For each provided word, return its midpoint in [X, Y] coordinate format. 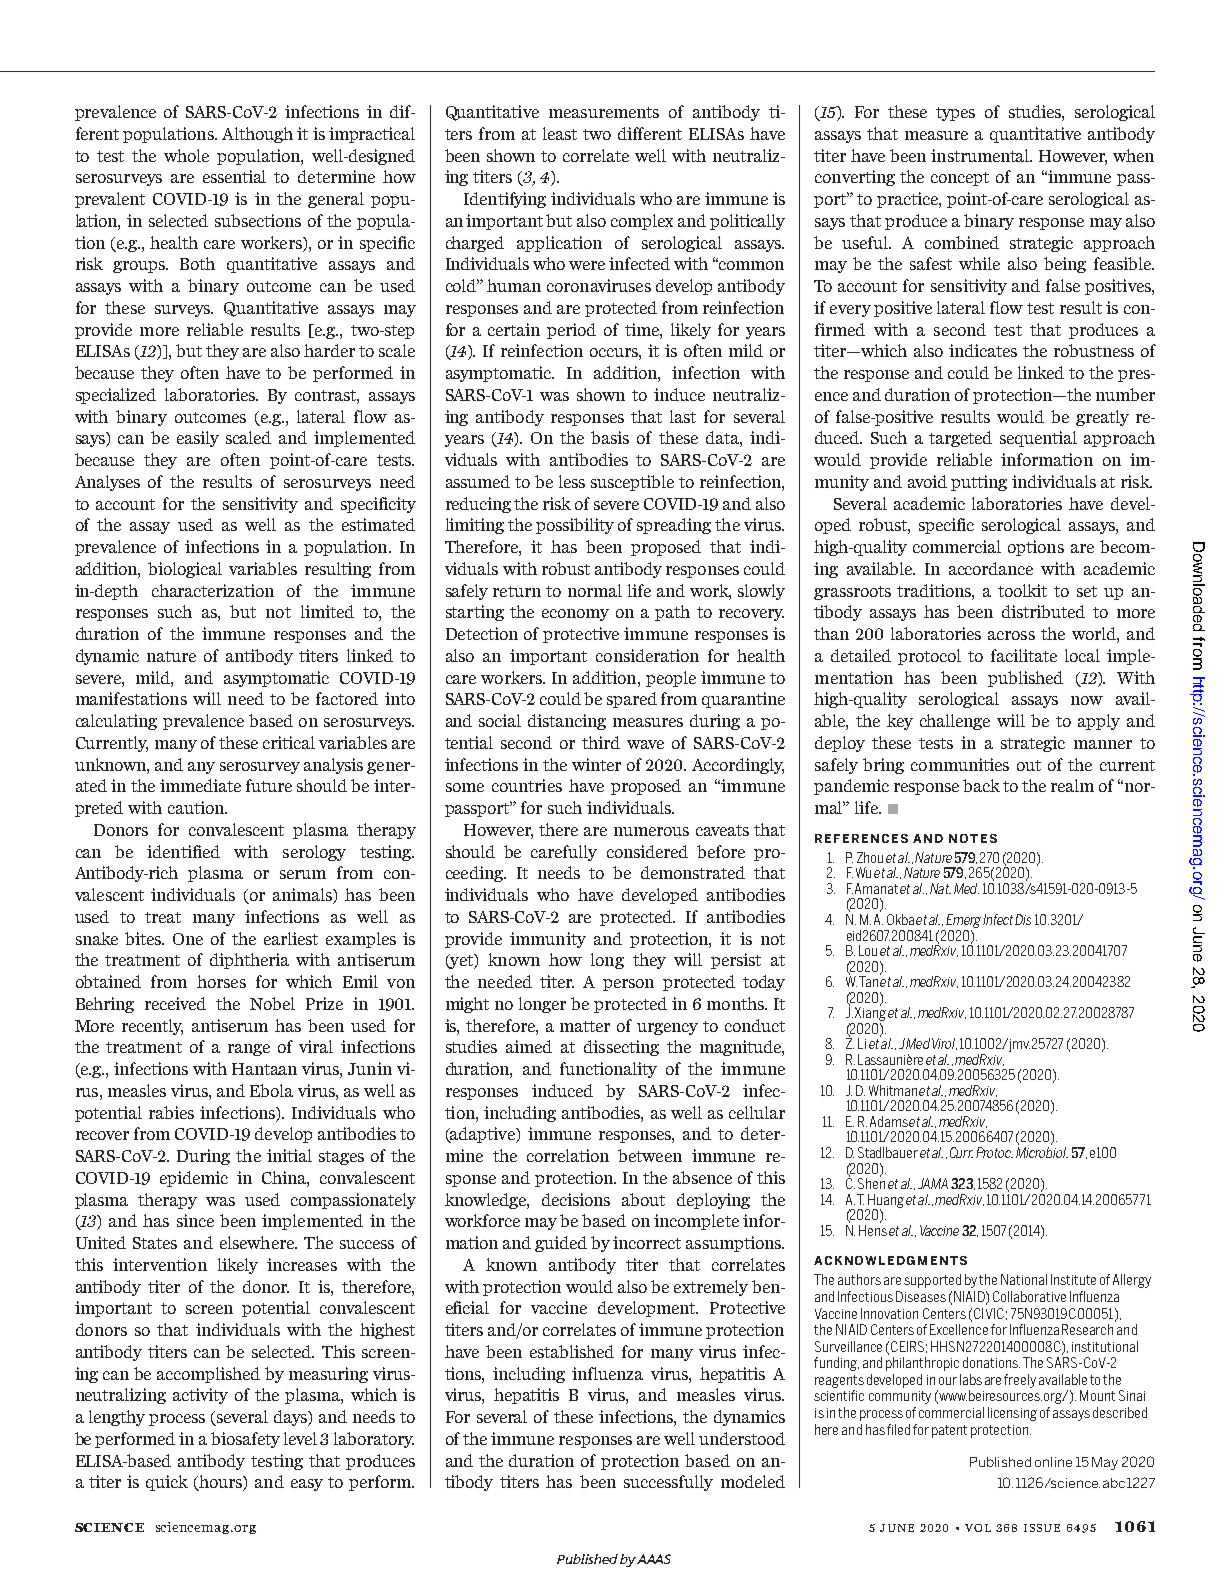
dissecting [621, 1048]
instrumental [981, 155]
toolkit [1022, 590]
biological [185, 570]
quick [167, 1483]
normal [595, 590]
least [560, 133]
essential [234, 176]
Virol [944, 1044]
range [249, 1050]
